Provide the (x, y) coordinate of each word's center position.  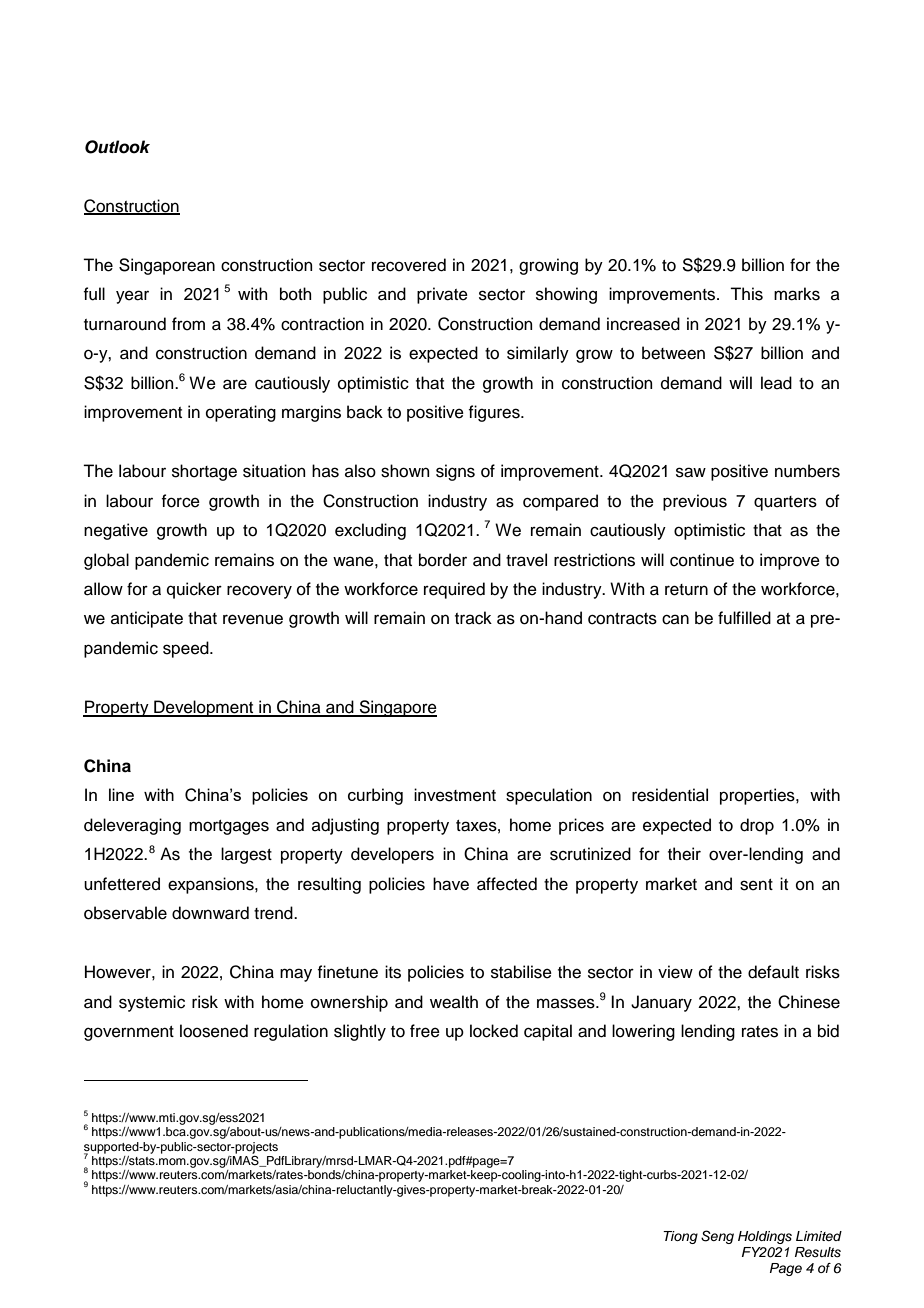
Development (204, 708)
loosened (214, 1031)
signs (455, 472)
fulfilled (744, 618)
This (746, 294)
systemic (152, 1003)
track (473, 618)
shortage (204, 472)
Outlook (117, 147)
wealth (454, 1002)
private (442, 295)
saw (691, 472)
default (773, 972)
